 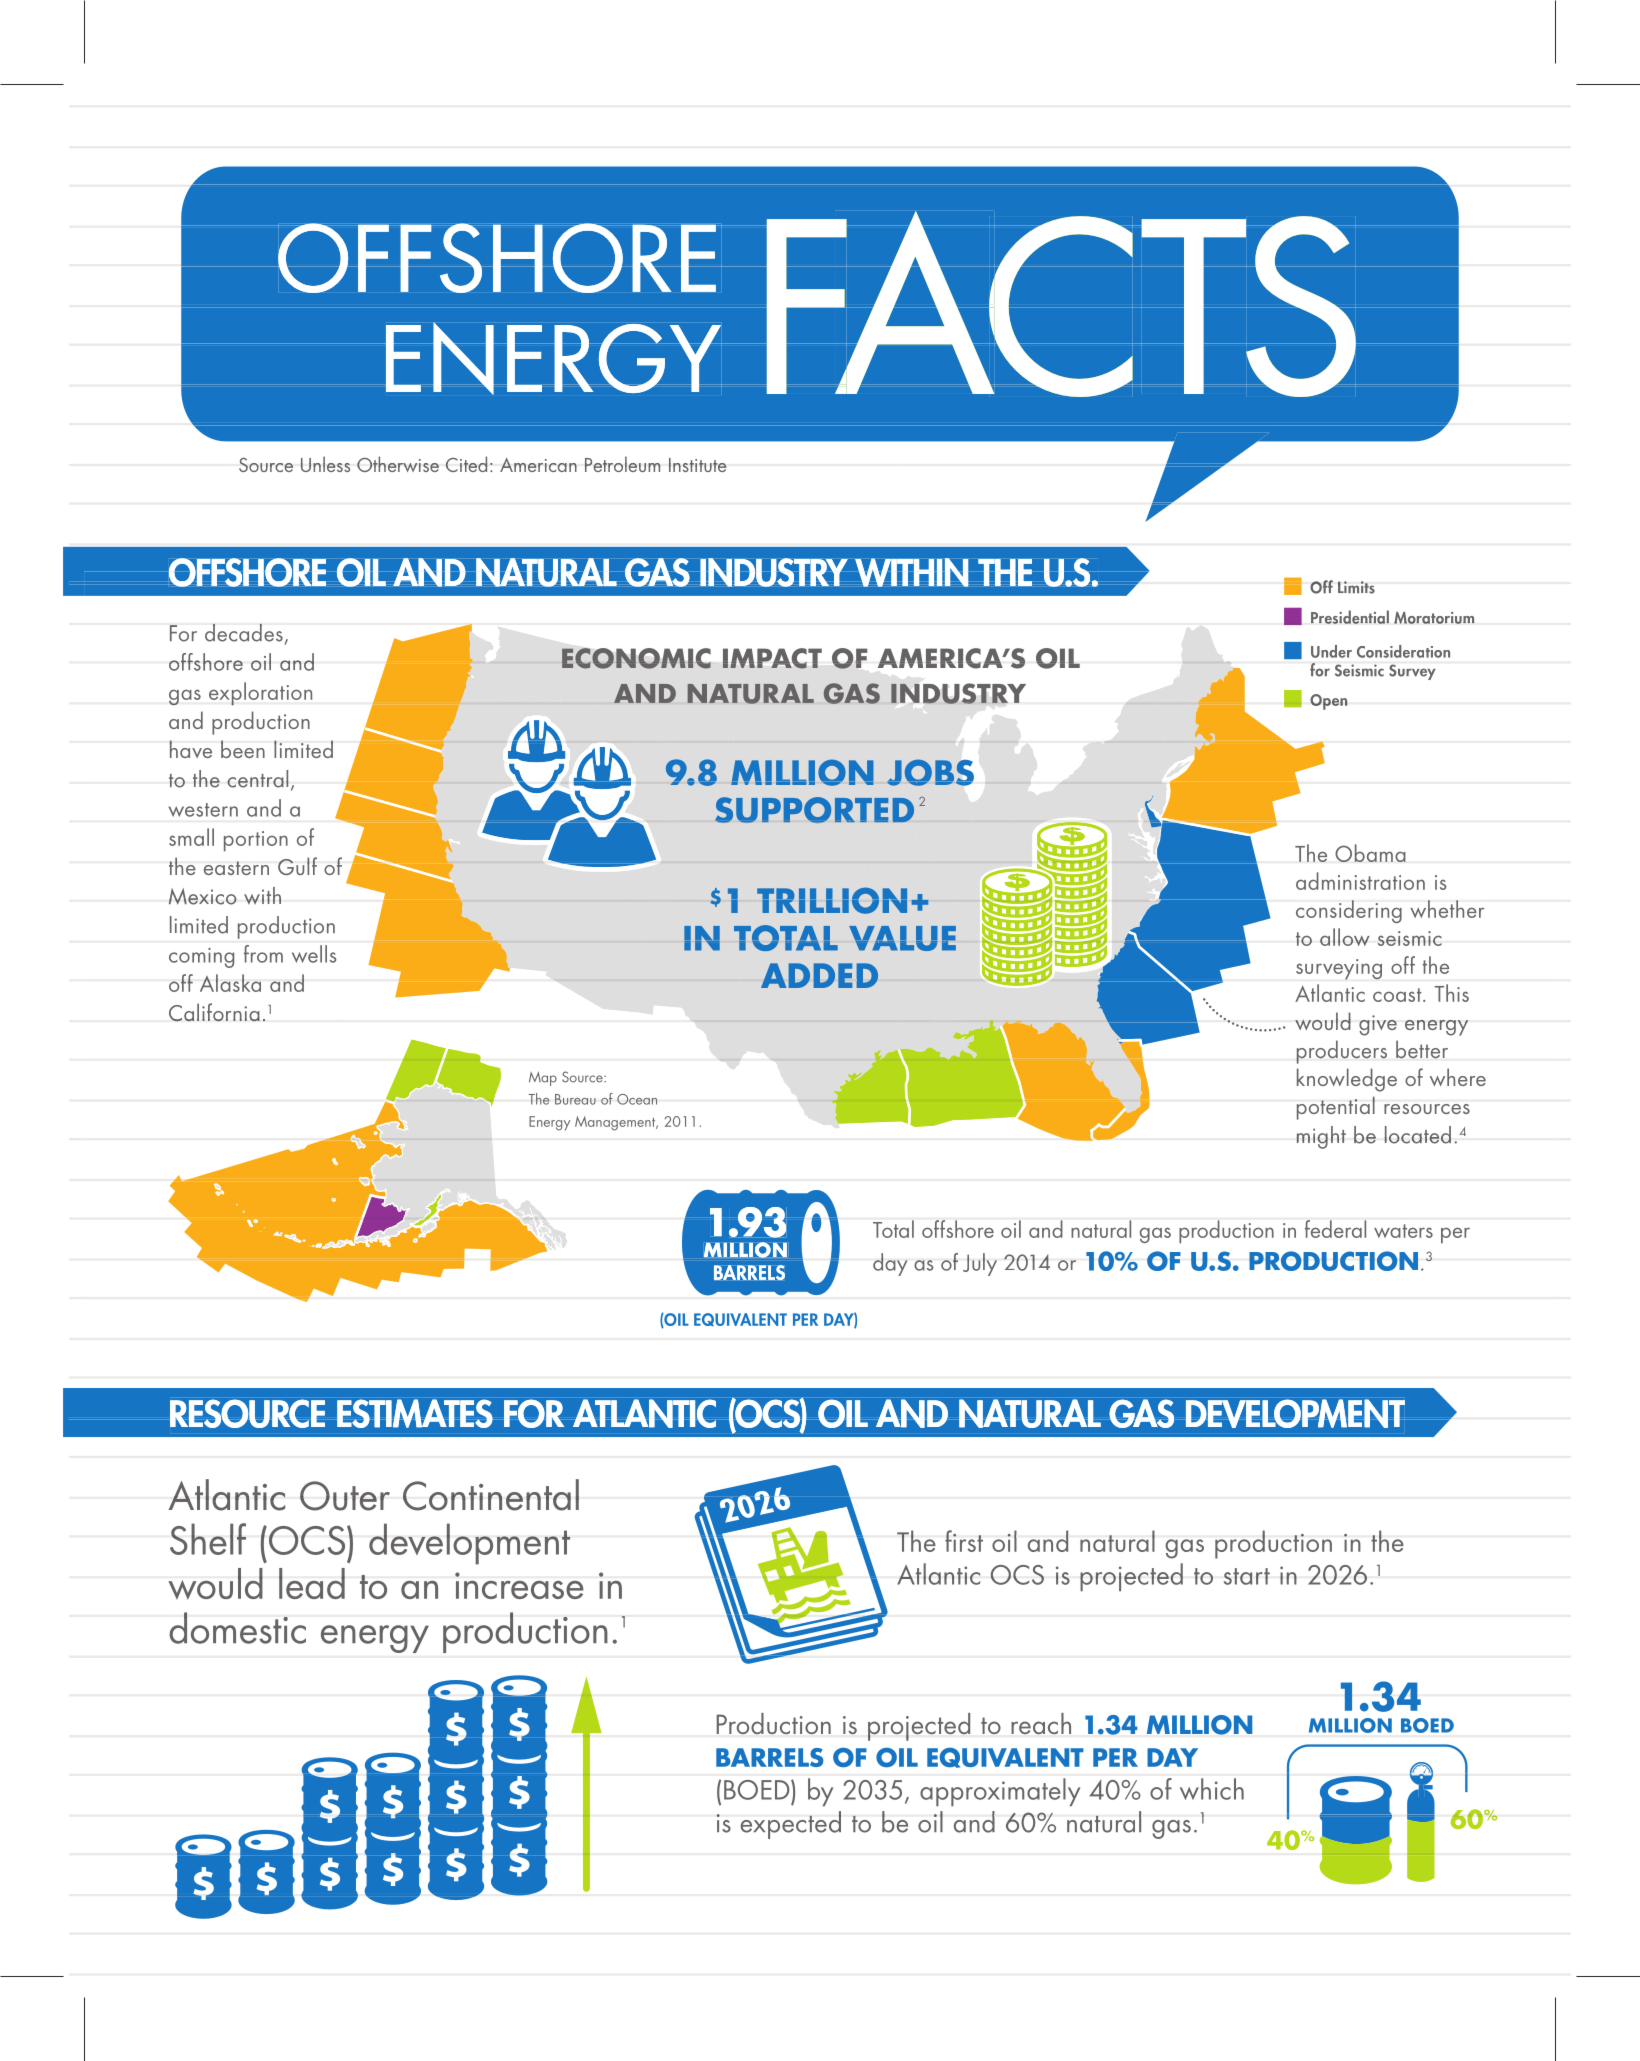 I want to click on Map, so click(x=543, y=1079).
